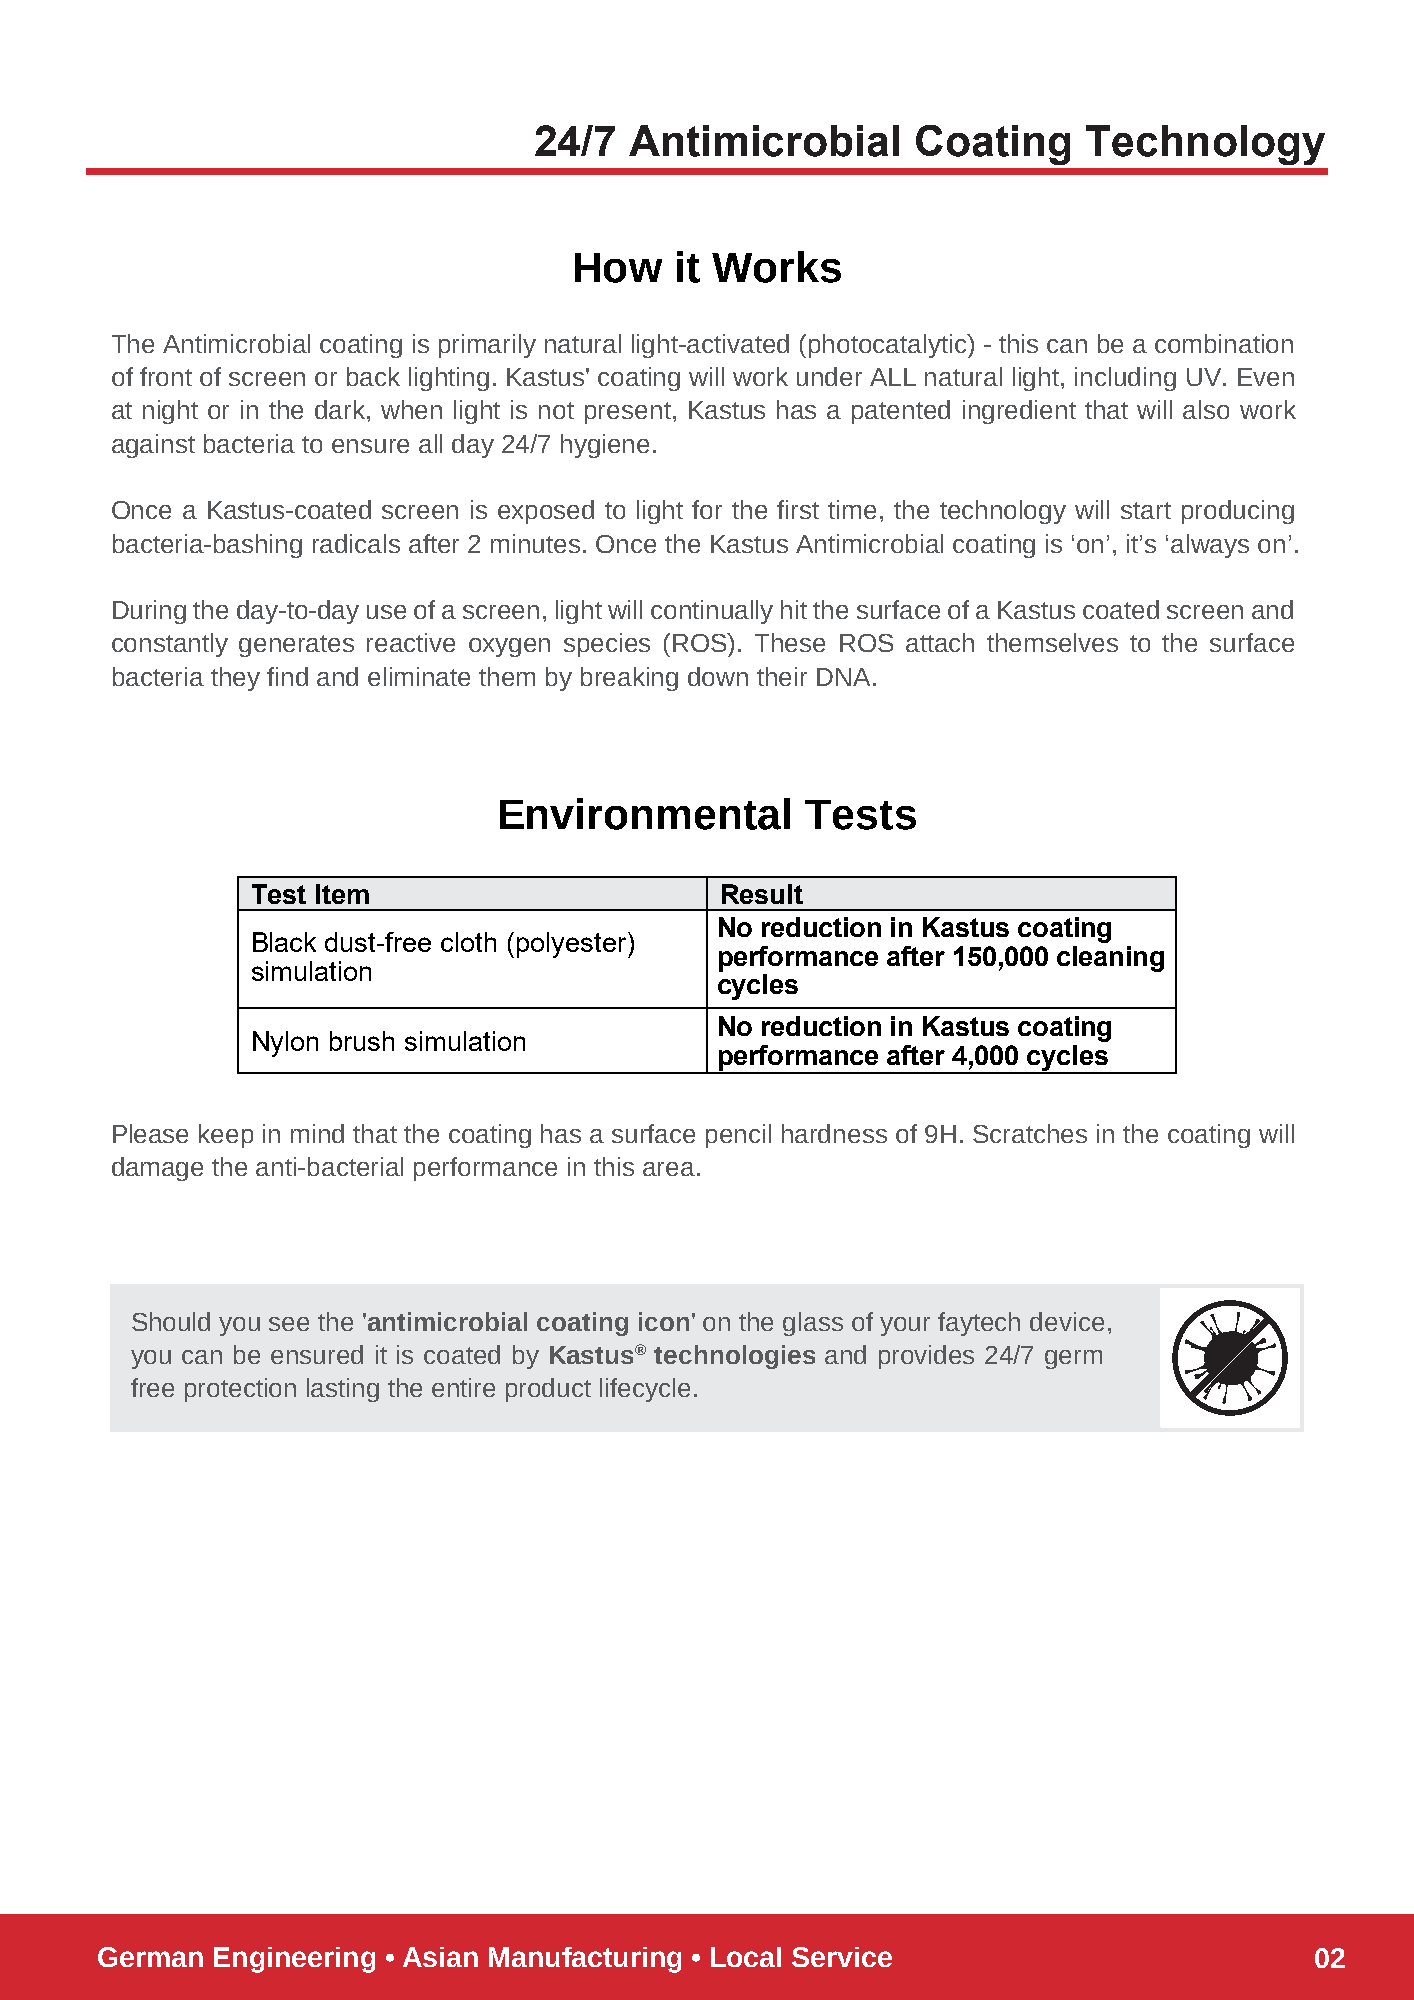 This page has width=1414, height=2000. What do you see at coordinates (1067, 1321) in the page?
I see `device` at bounding box center [1067, 1321].
